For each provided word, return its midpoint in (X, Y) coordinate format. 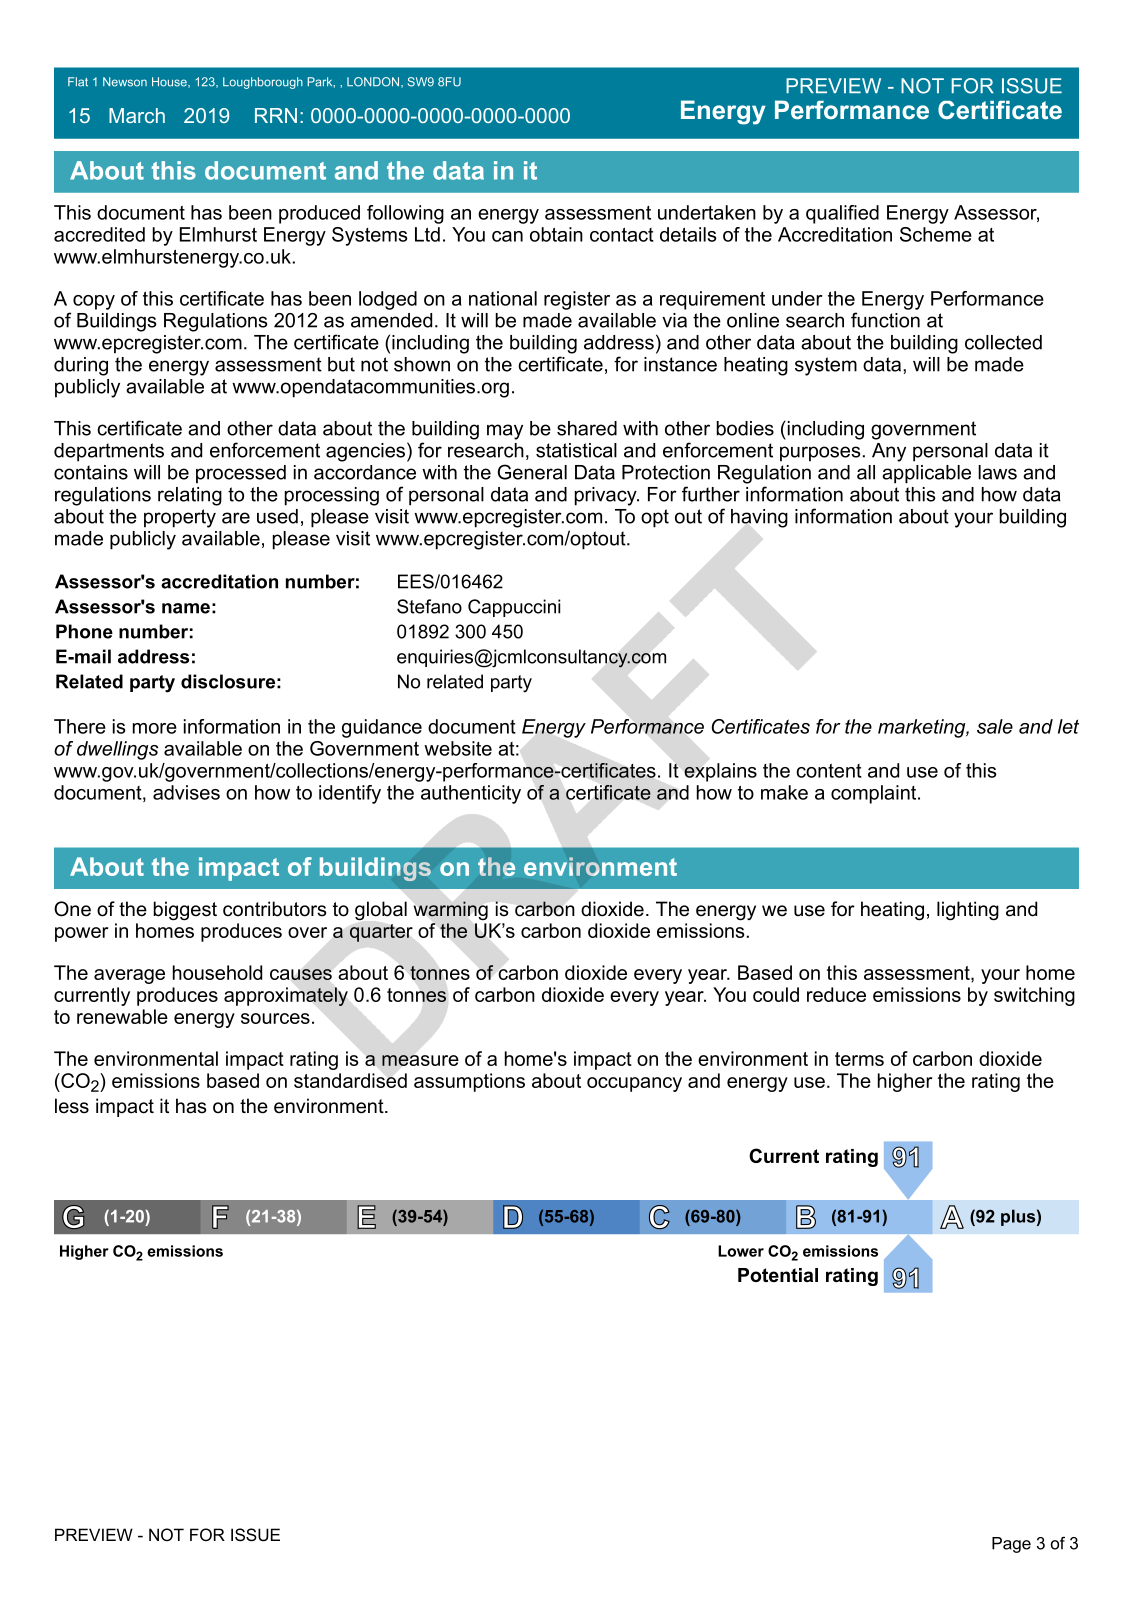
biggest (185, 911)
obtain (556, 234)
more (155, 728)
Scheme (936, 234)
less (72, 1106)
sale (995, 726)
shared (587, 428)
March (137, 115)
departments (109, 452)
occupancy (634, 1084)
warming (451, 910)
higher (905, 1082)
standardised (350, 1080)
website (458, 748)
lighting (968, 911)
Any (889, 452)
